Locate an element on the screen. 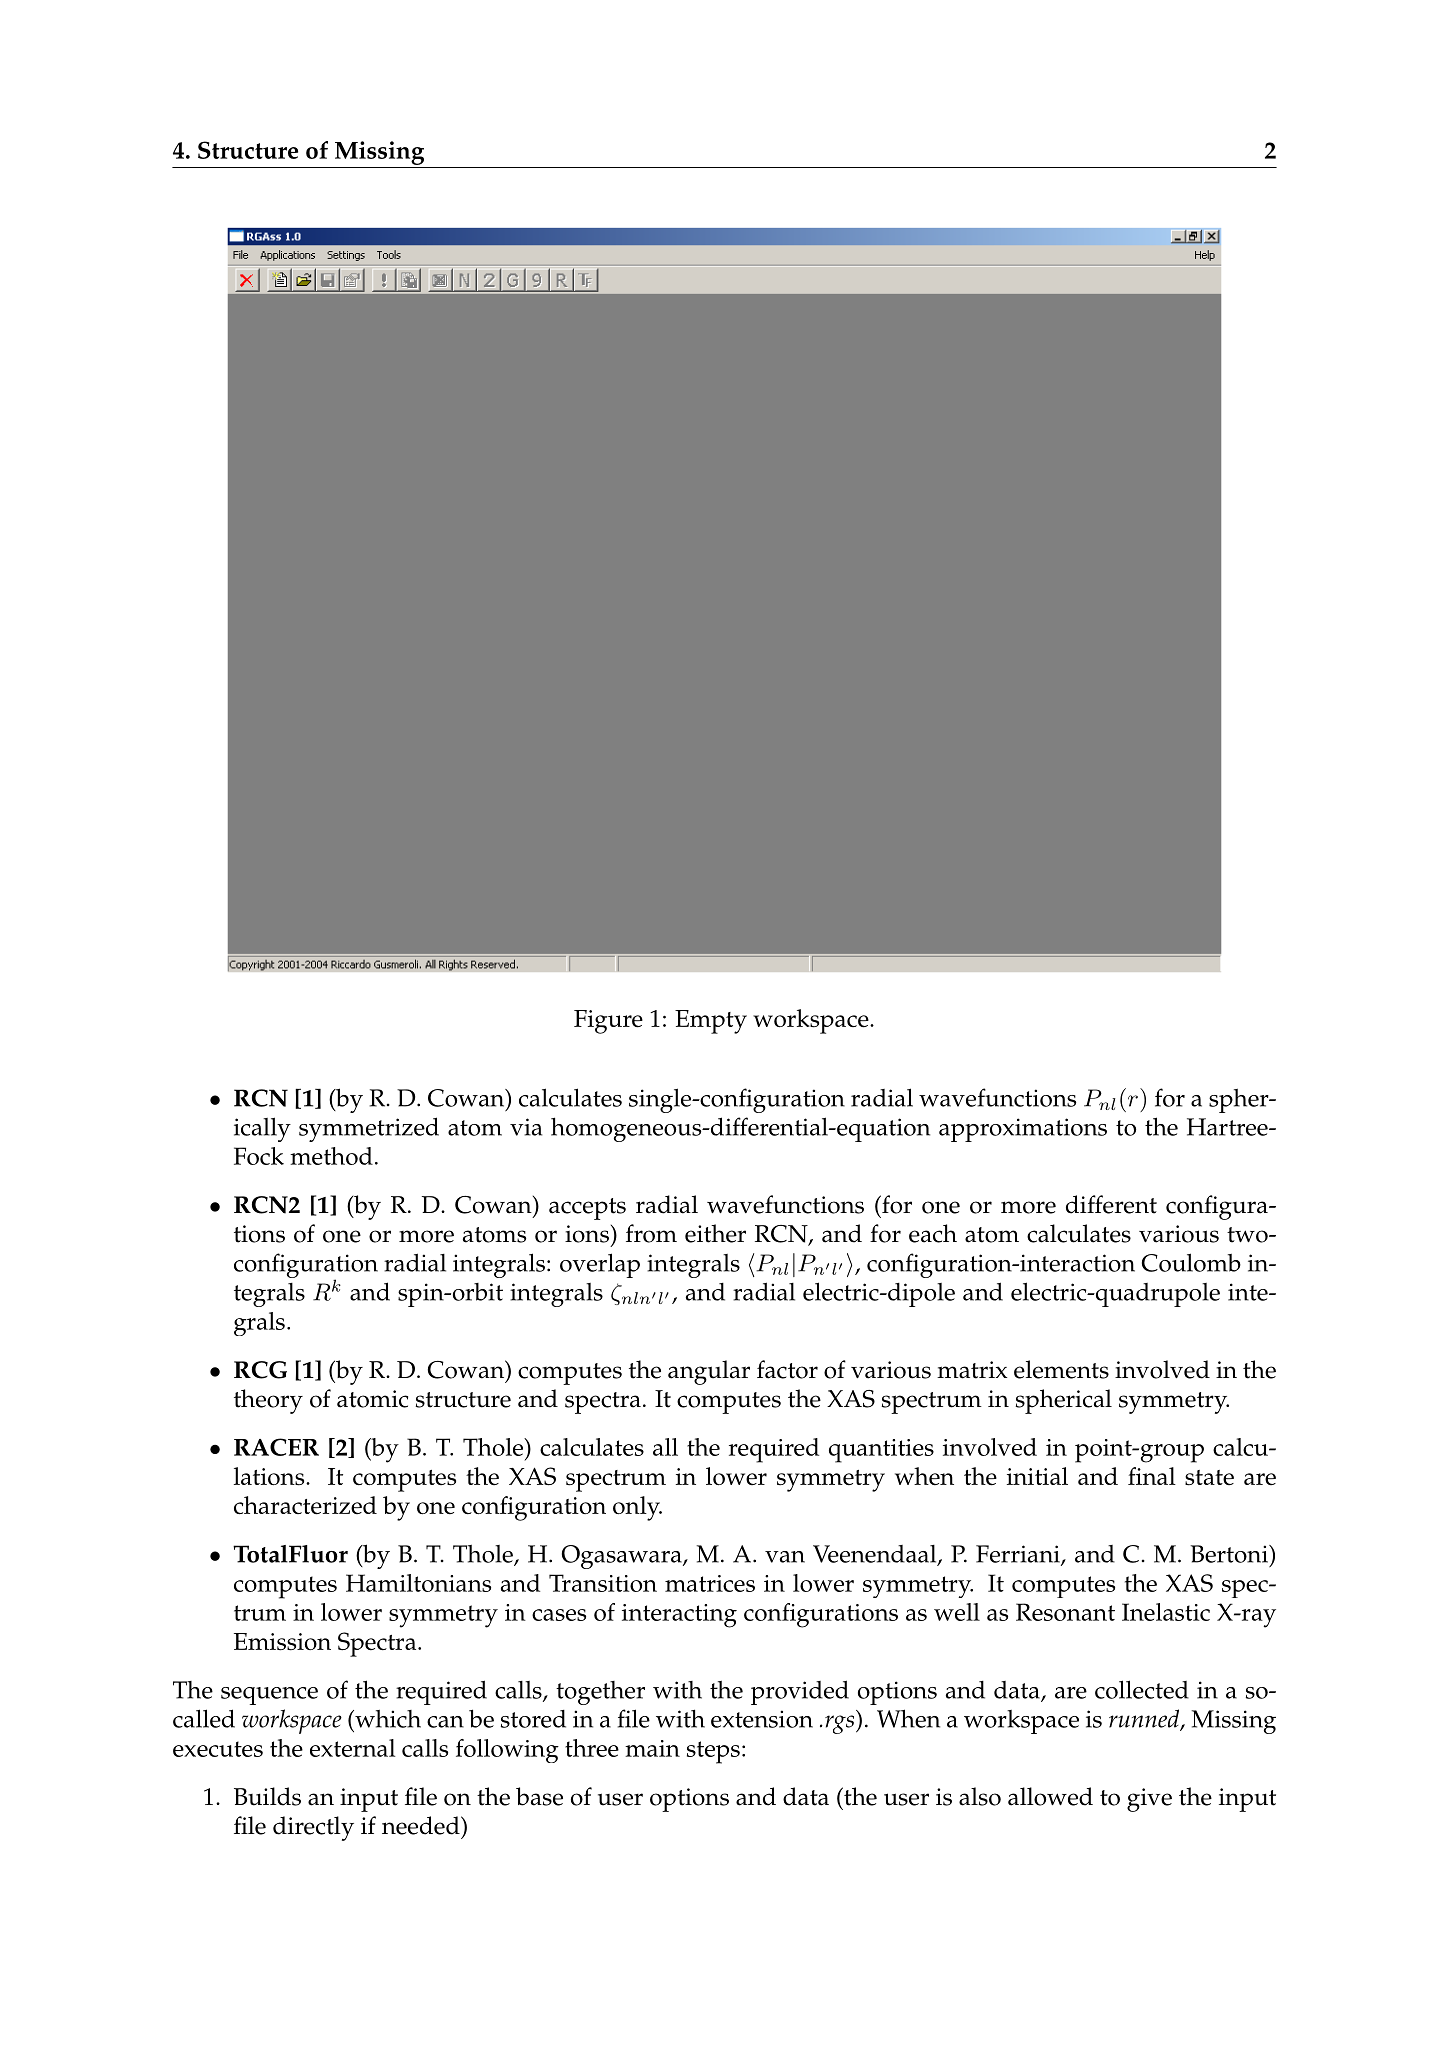  Coulomb is located at coordinates (1191, 1262).
